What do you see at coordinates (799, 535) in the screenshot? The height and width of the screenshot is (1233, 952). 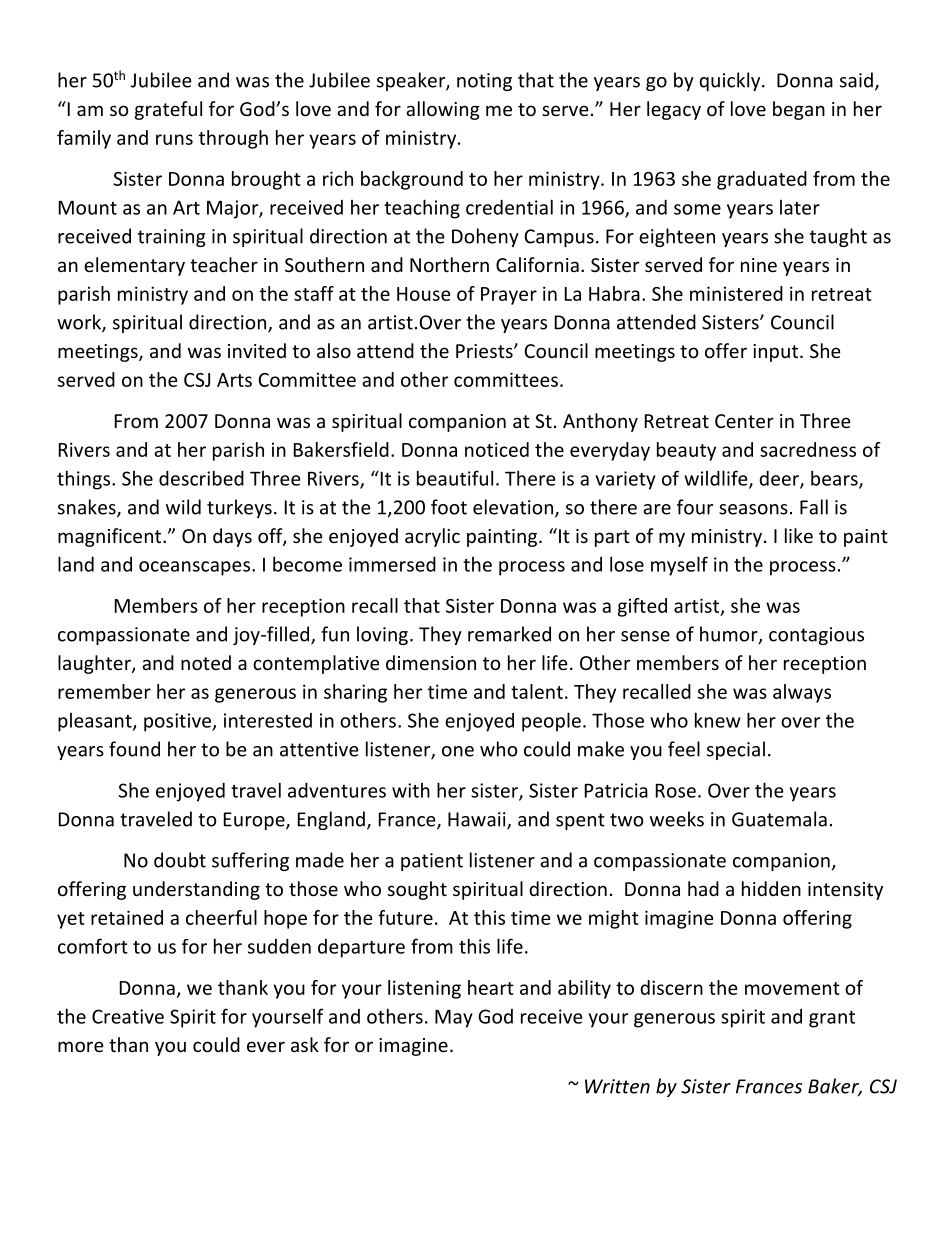 I see `like` at bounding box center [799, 535].
